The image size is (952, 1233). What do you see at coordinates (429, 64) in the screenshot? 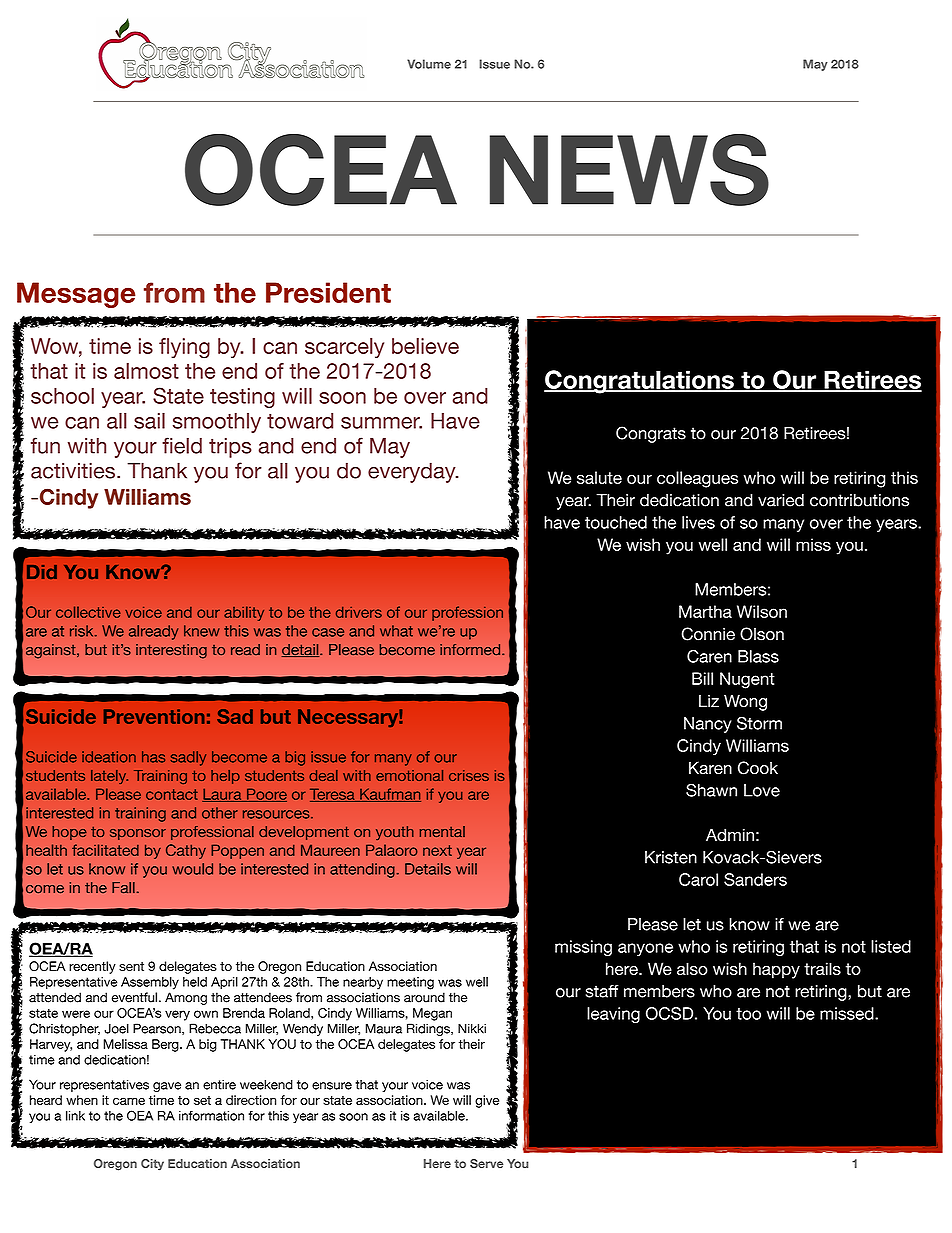
I see `Volume` at bounding box center [429, 64].
